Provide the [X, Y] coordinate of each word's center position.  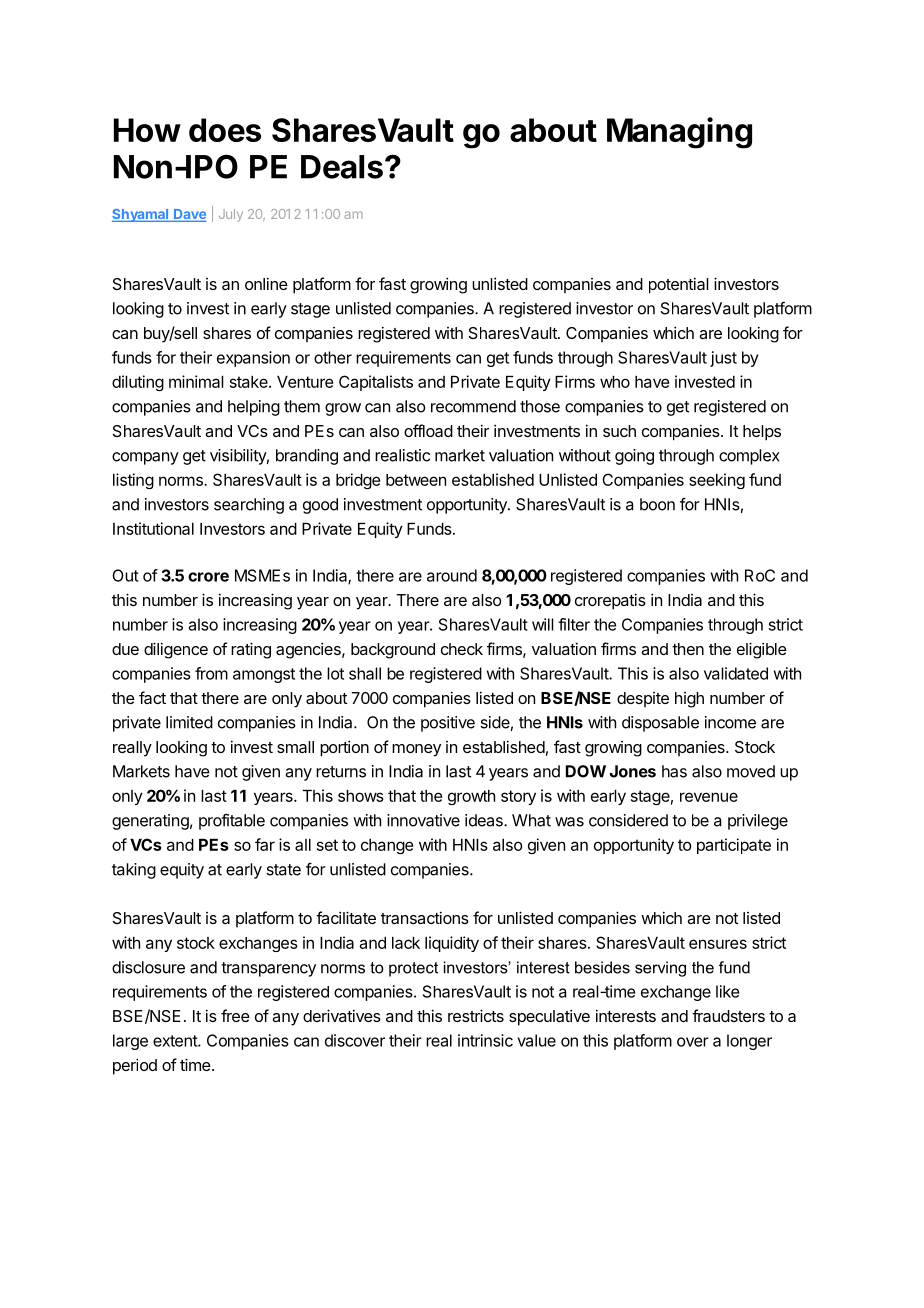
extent [176, 1041]
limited [189, 722]
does [225, 130]
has [674, 771]
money [416, 750]
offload [428, 430]
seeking [717, 481]
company [145, 458]
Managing [679, 133]
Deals [342, 167]
